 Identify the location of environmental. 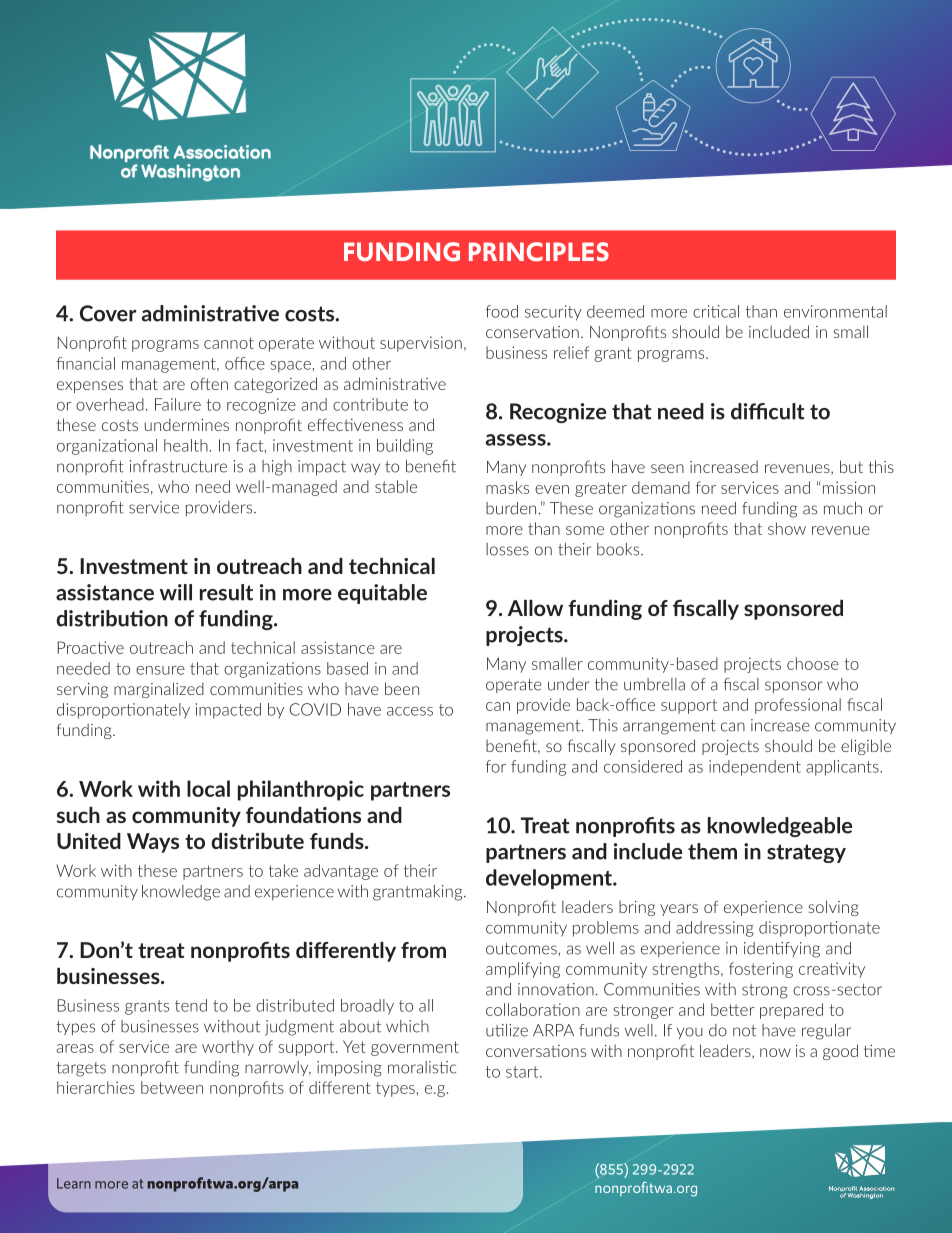
(835, 311).
